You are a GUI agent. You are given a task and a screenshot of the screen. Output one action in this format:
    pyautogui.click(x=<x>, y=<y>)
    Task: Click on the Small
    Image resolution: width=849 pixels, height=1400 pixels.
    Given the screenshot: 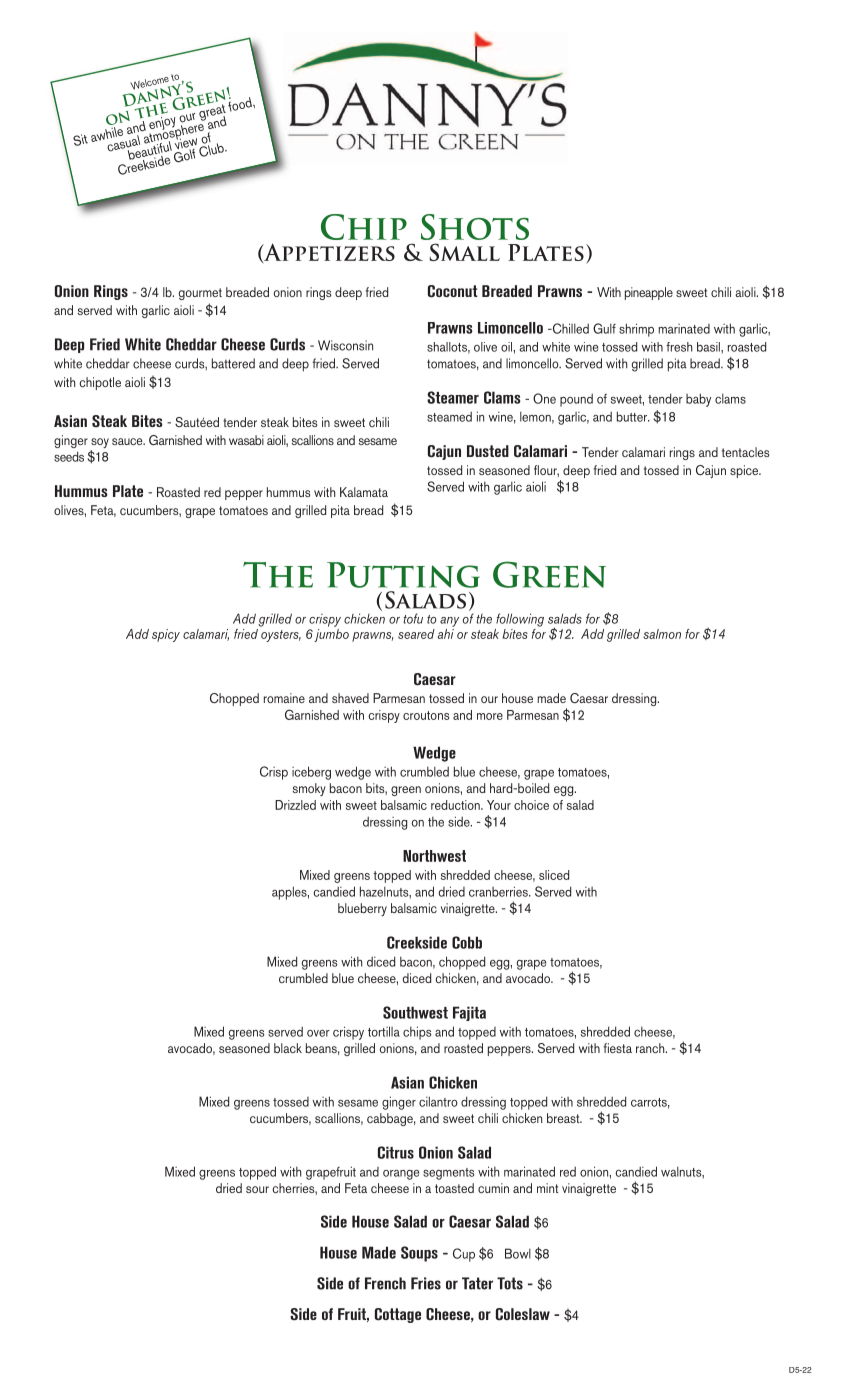 What is the action you would take?
    pyautogui.click(x=464, y=252)
